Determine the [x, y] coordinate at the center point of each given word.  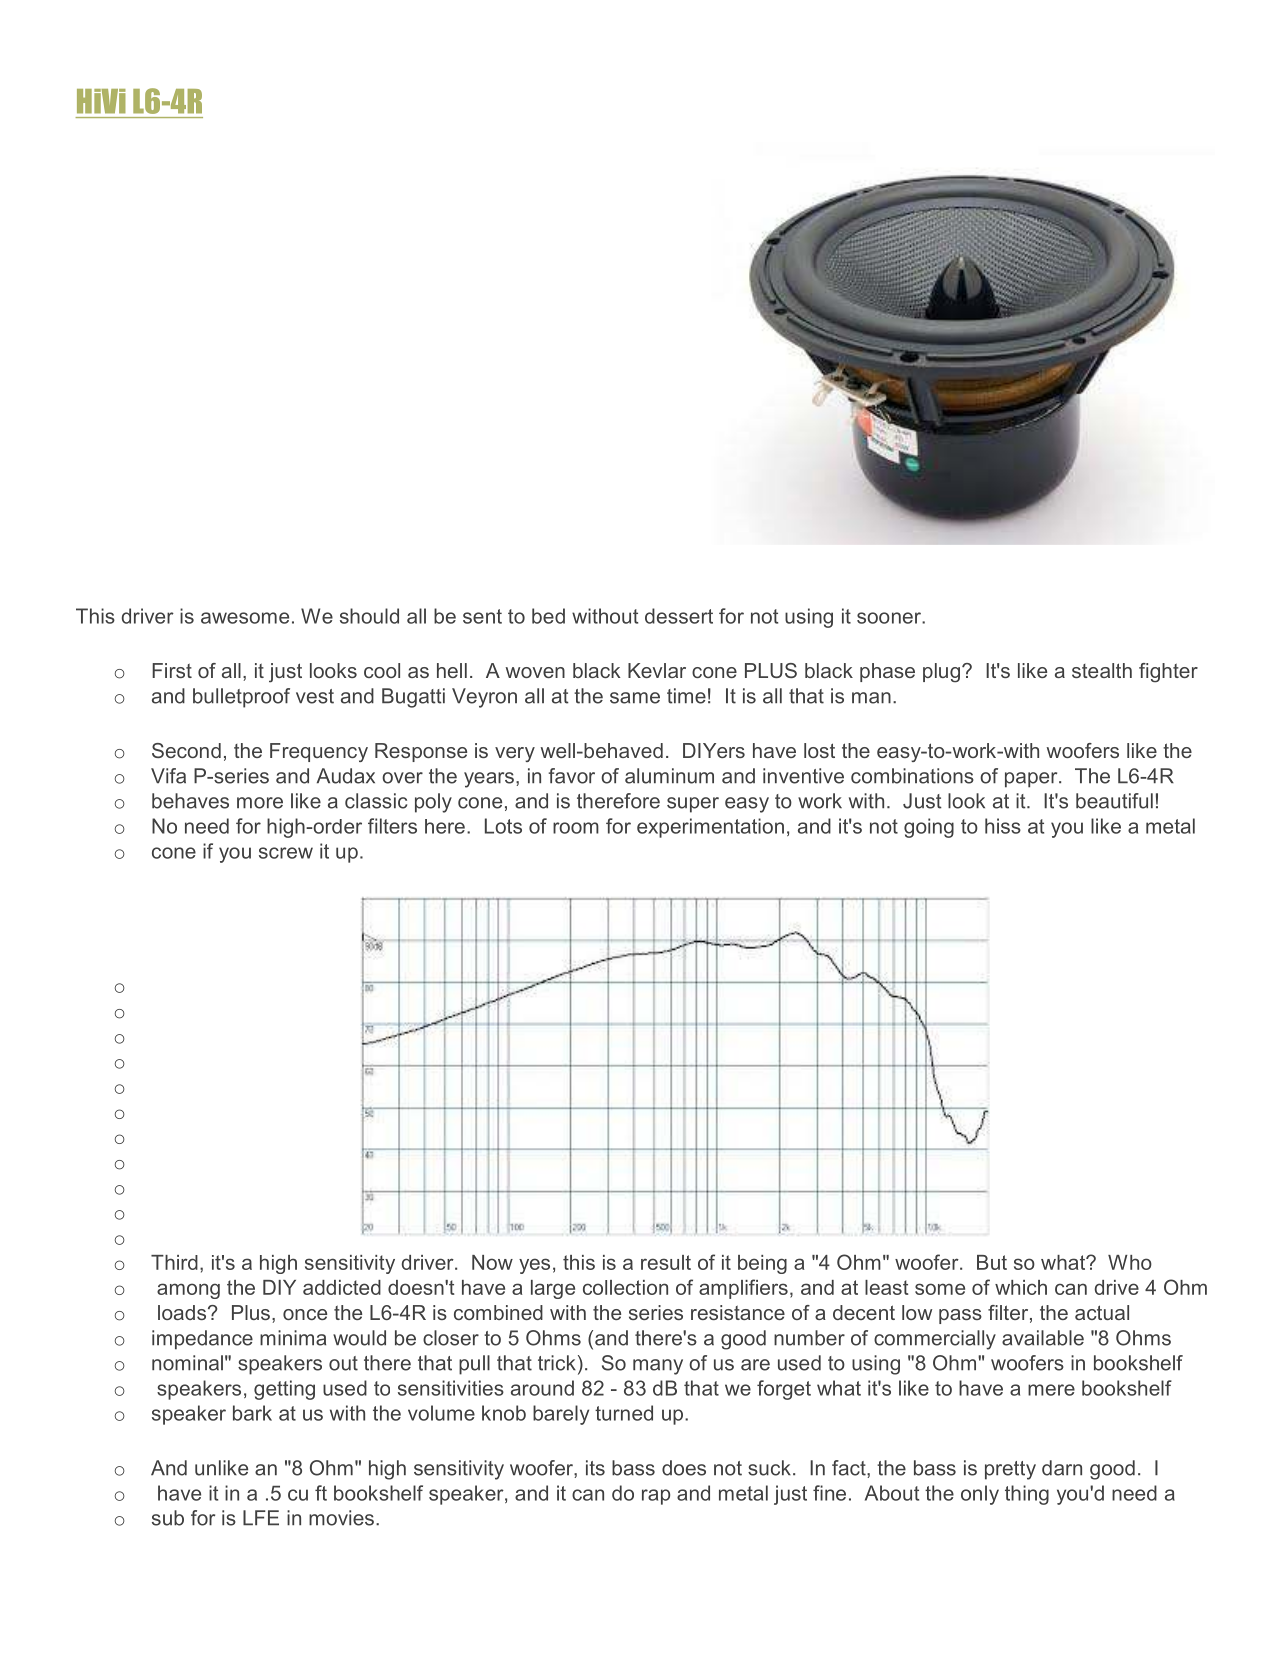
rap [656, 1497]
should [369, 616]
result [666, 1262]
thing [1027, 1495]
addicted [342, 1287]
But [992, 1262]
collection [625, 1287]
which [1021, 1287]
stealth [1102, 670]
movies [341, 1518]
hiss [1003, 826]
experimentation [710, 828]
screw [286, 853]
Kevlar [657, 670]
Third [174, 1262]
